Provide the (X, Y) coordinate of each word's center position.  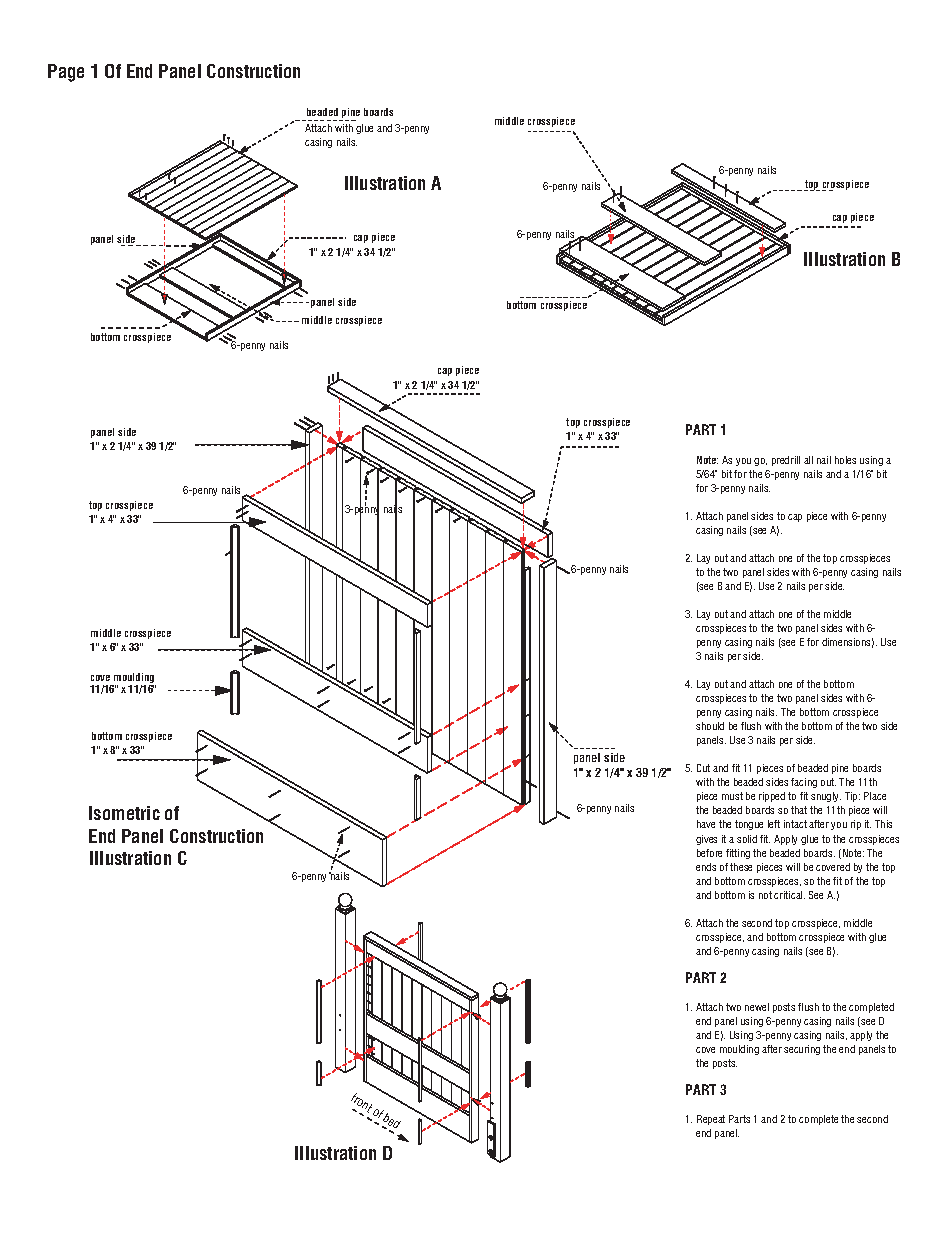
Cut (703, 768)
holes (845, 460)
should (710, 726)
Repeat (711, 1120)
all (808, 460)
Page (66, 73)
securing (802, 1050)
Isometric (124, 813)
